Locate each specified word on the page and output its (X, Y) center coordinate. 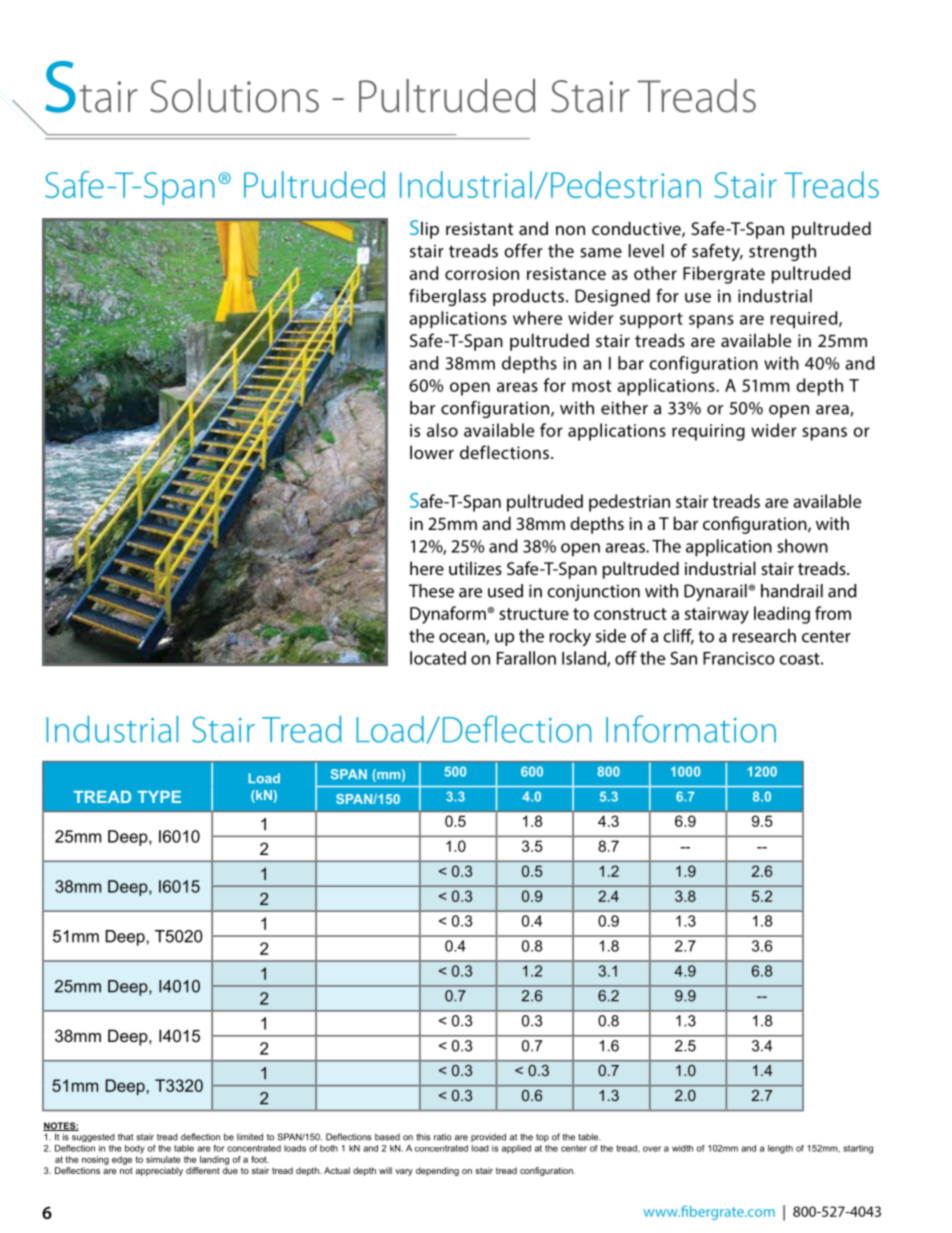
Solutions (234, 96)
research (764, 636)
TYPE (159, 797)
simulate (163, 1159)
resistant (479, 228)
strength (782, 252)
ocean (463, 639)
